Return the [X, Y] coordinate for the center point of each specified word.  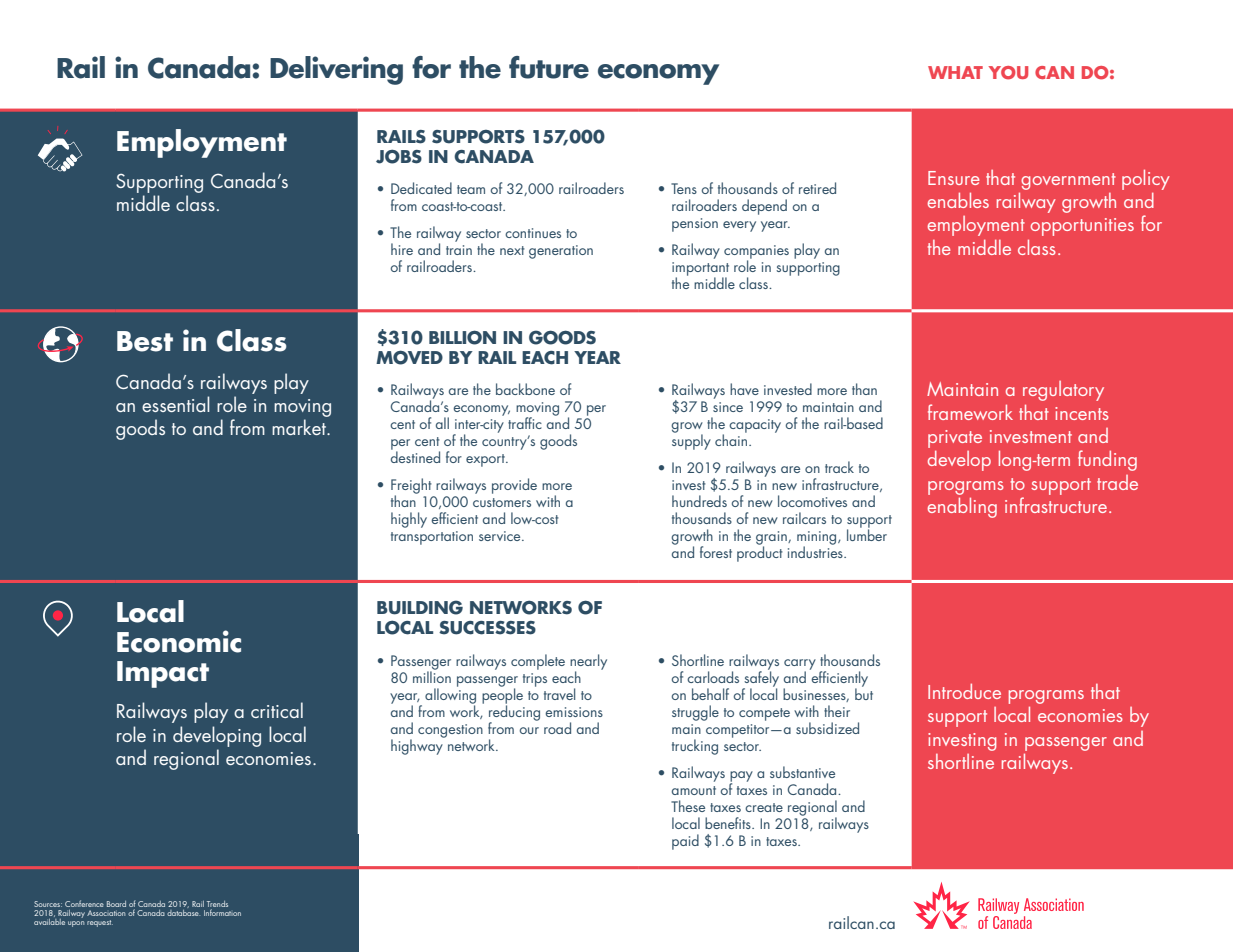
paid [685, 842]
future [549, 67]
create [764, 807]
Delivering [336, 70]
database [183, 911]
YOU [1008, 73]
